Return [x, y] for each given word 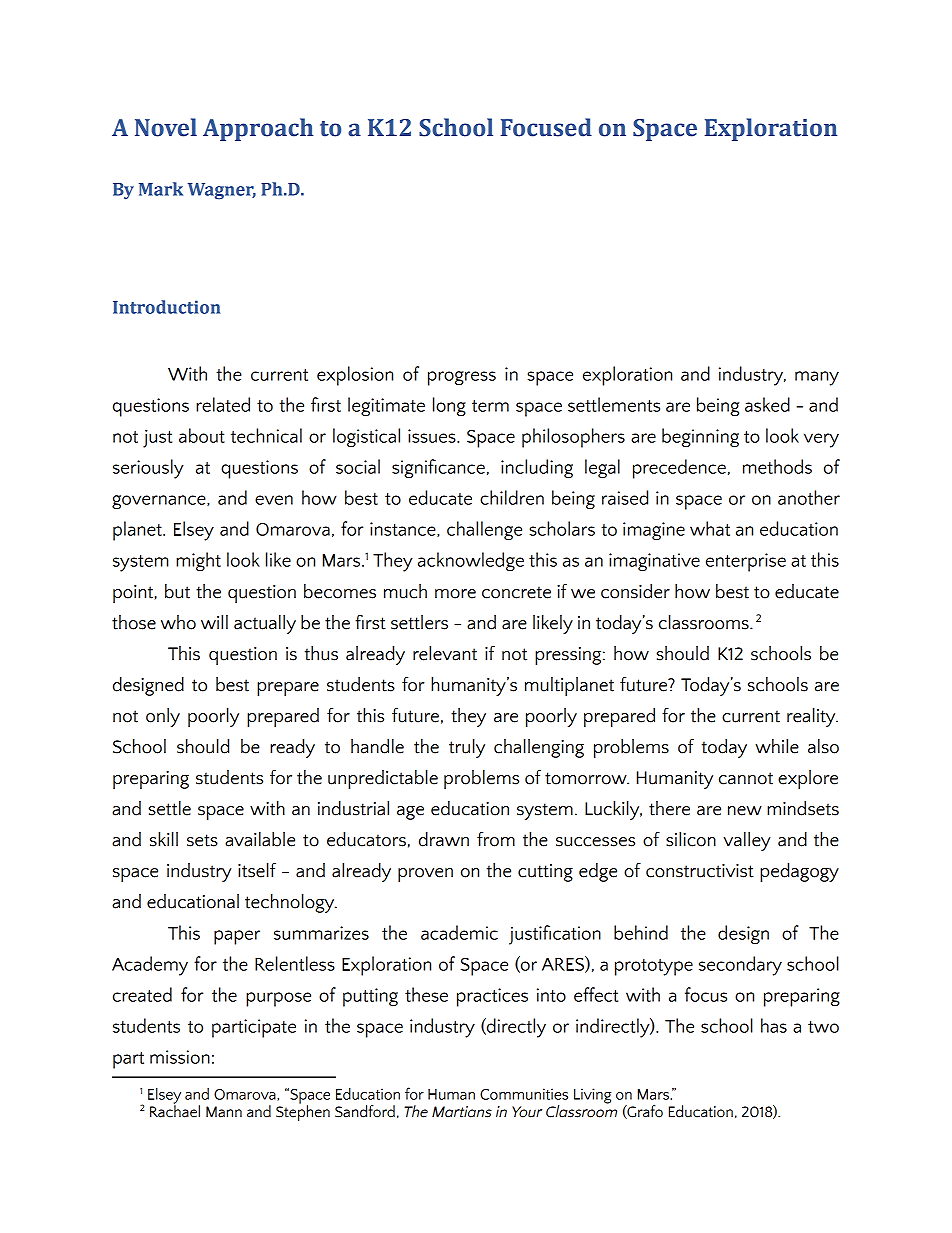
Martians [462, 1112]
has [774, 1025]
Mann [224, 1112]
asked [767, 404]
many [817, 378]
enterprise [746, 562]
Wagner [222, 191]
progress [462, 378]
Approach [258, 129]
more [455, 594]
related [223, 404]
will [214, 622]
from [496, 839]
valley [747, 841]
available [260, 839]
